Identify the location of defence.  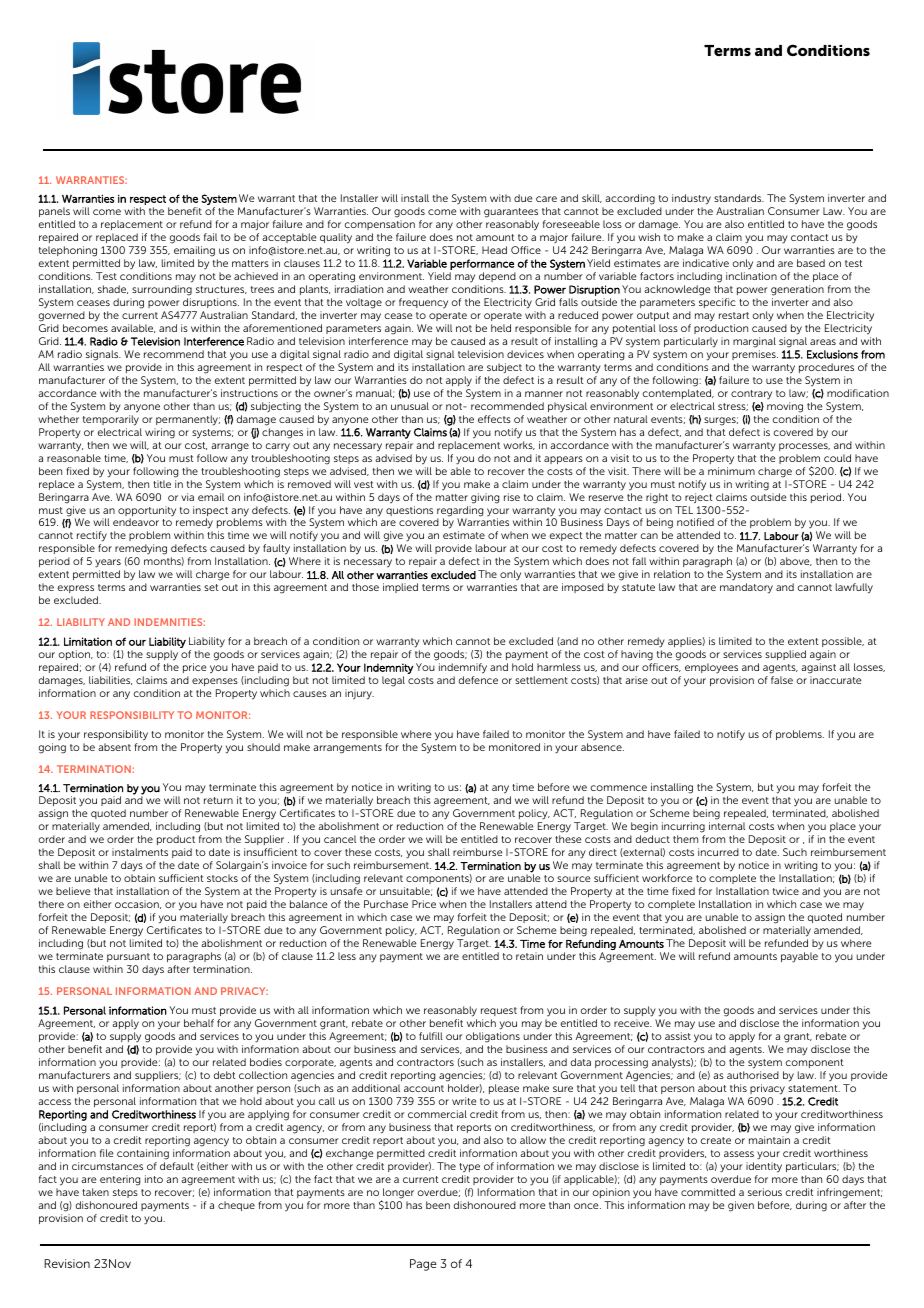
(478, 680).
